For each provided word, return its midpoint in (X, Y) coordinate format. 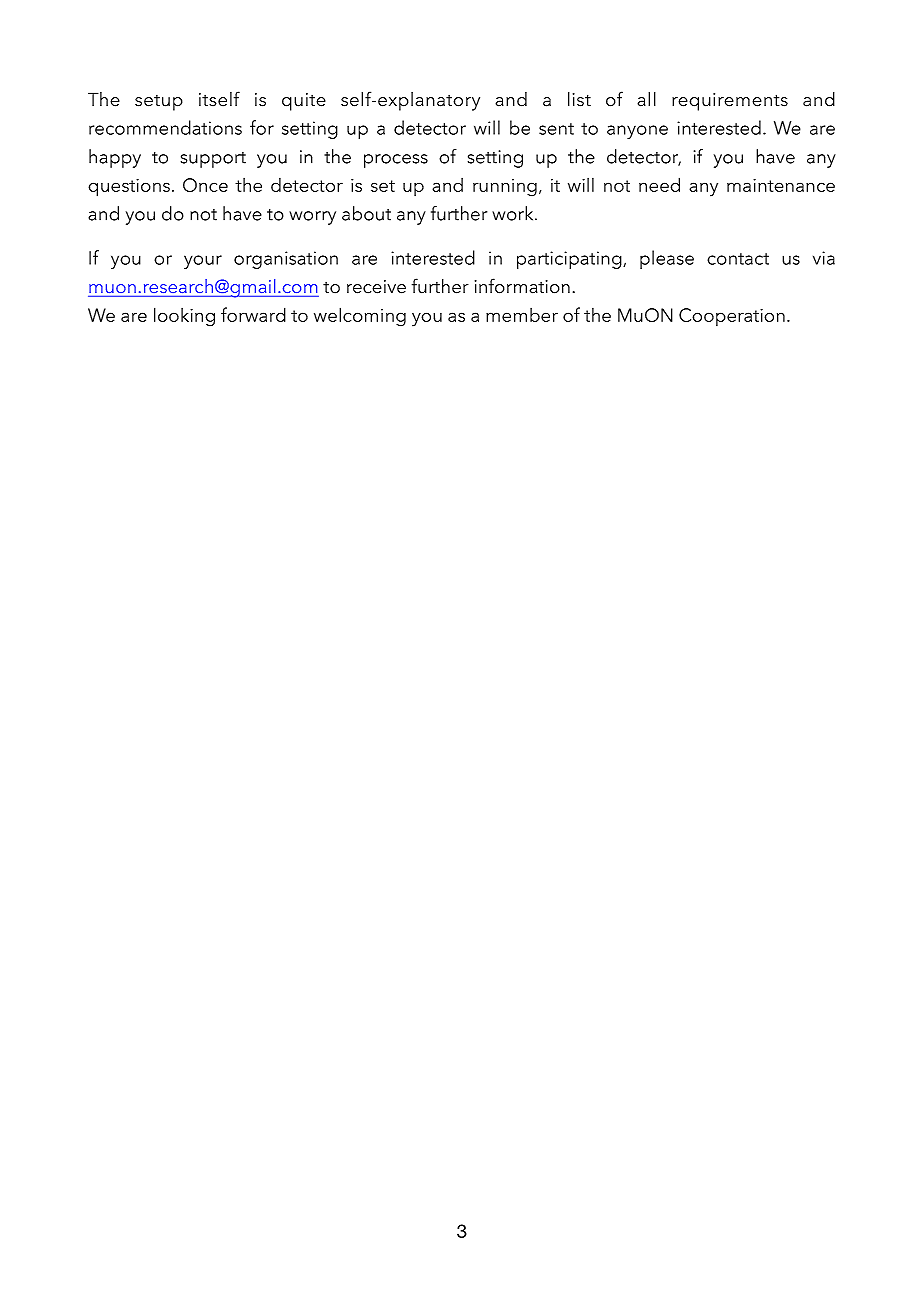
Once (205, 185)
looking (184, 317)
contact (738, 259)
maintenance (781, 185)
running (505, 188)
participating (570, 260)
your (203, 262)
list (579, 99)
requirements (730, 102)
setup (159, 103)
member (522, 315)
